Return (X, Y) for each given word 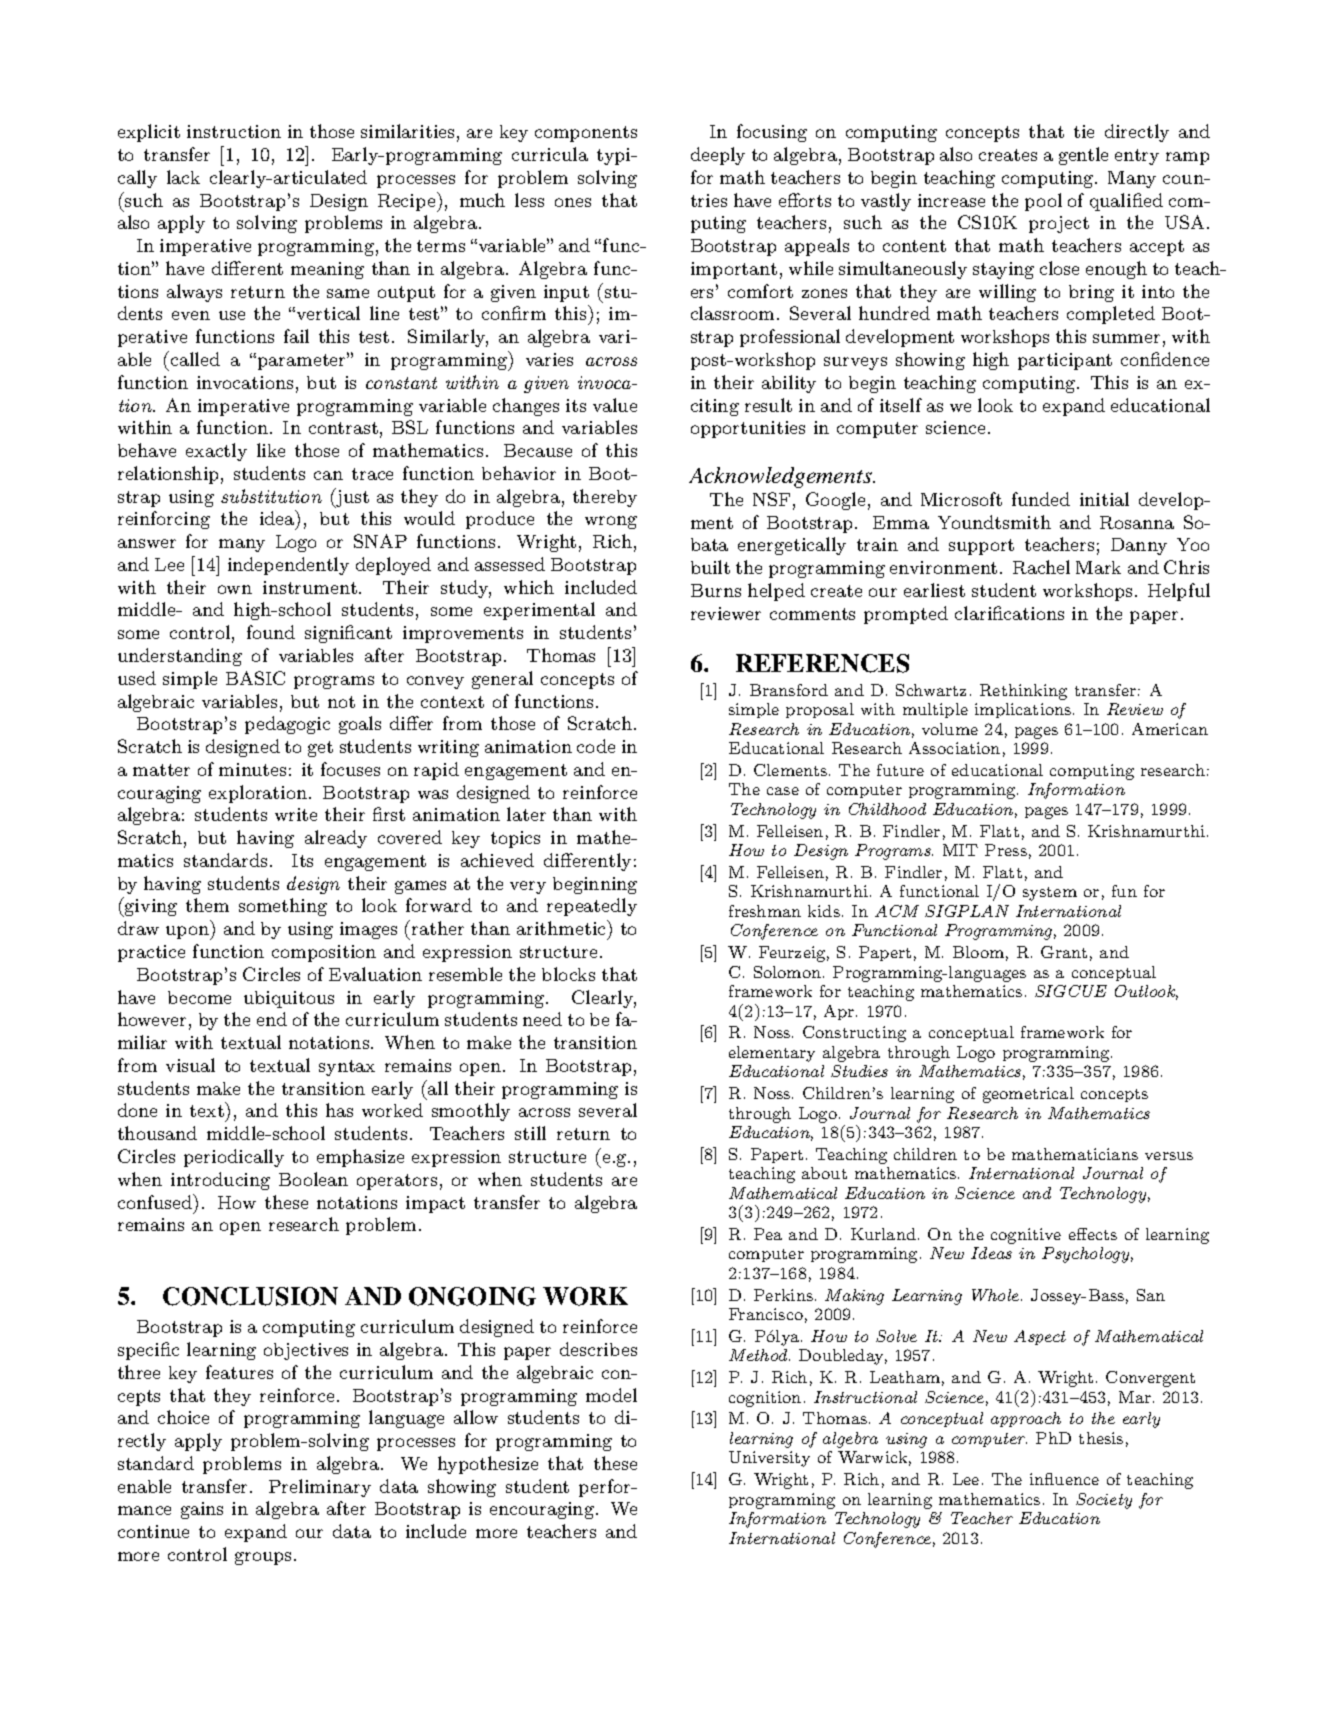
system (1050, 894)
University (769, 1459)
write (296, 814)
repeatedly (592, 907)
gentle (1083, 156)
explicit (149, 133)
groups (263, 1558)
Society (1104, 1501)
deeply (718, 156)
